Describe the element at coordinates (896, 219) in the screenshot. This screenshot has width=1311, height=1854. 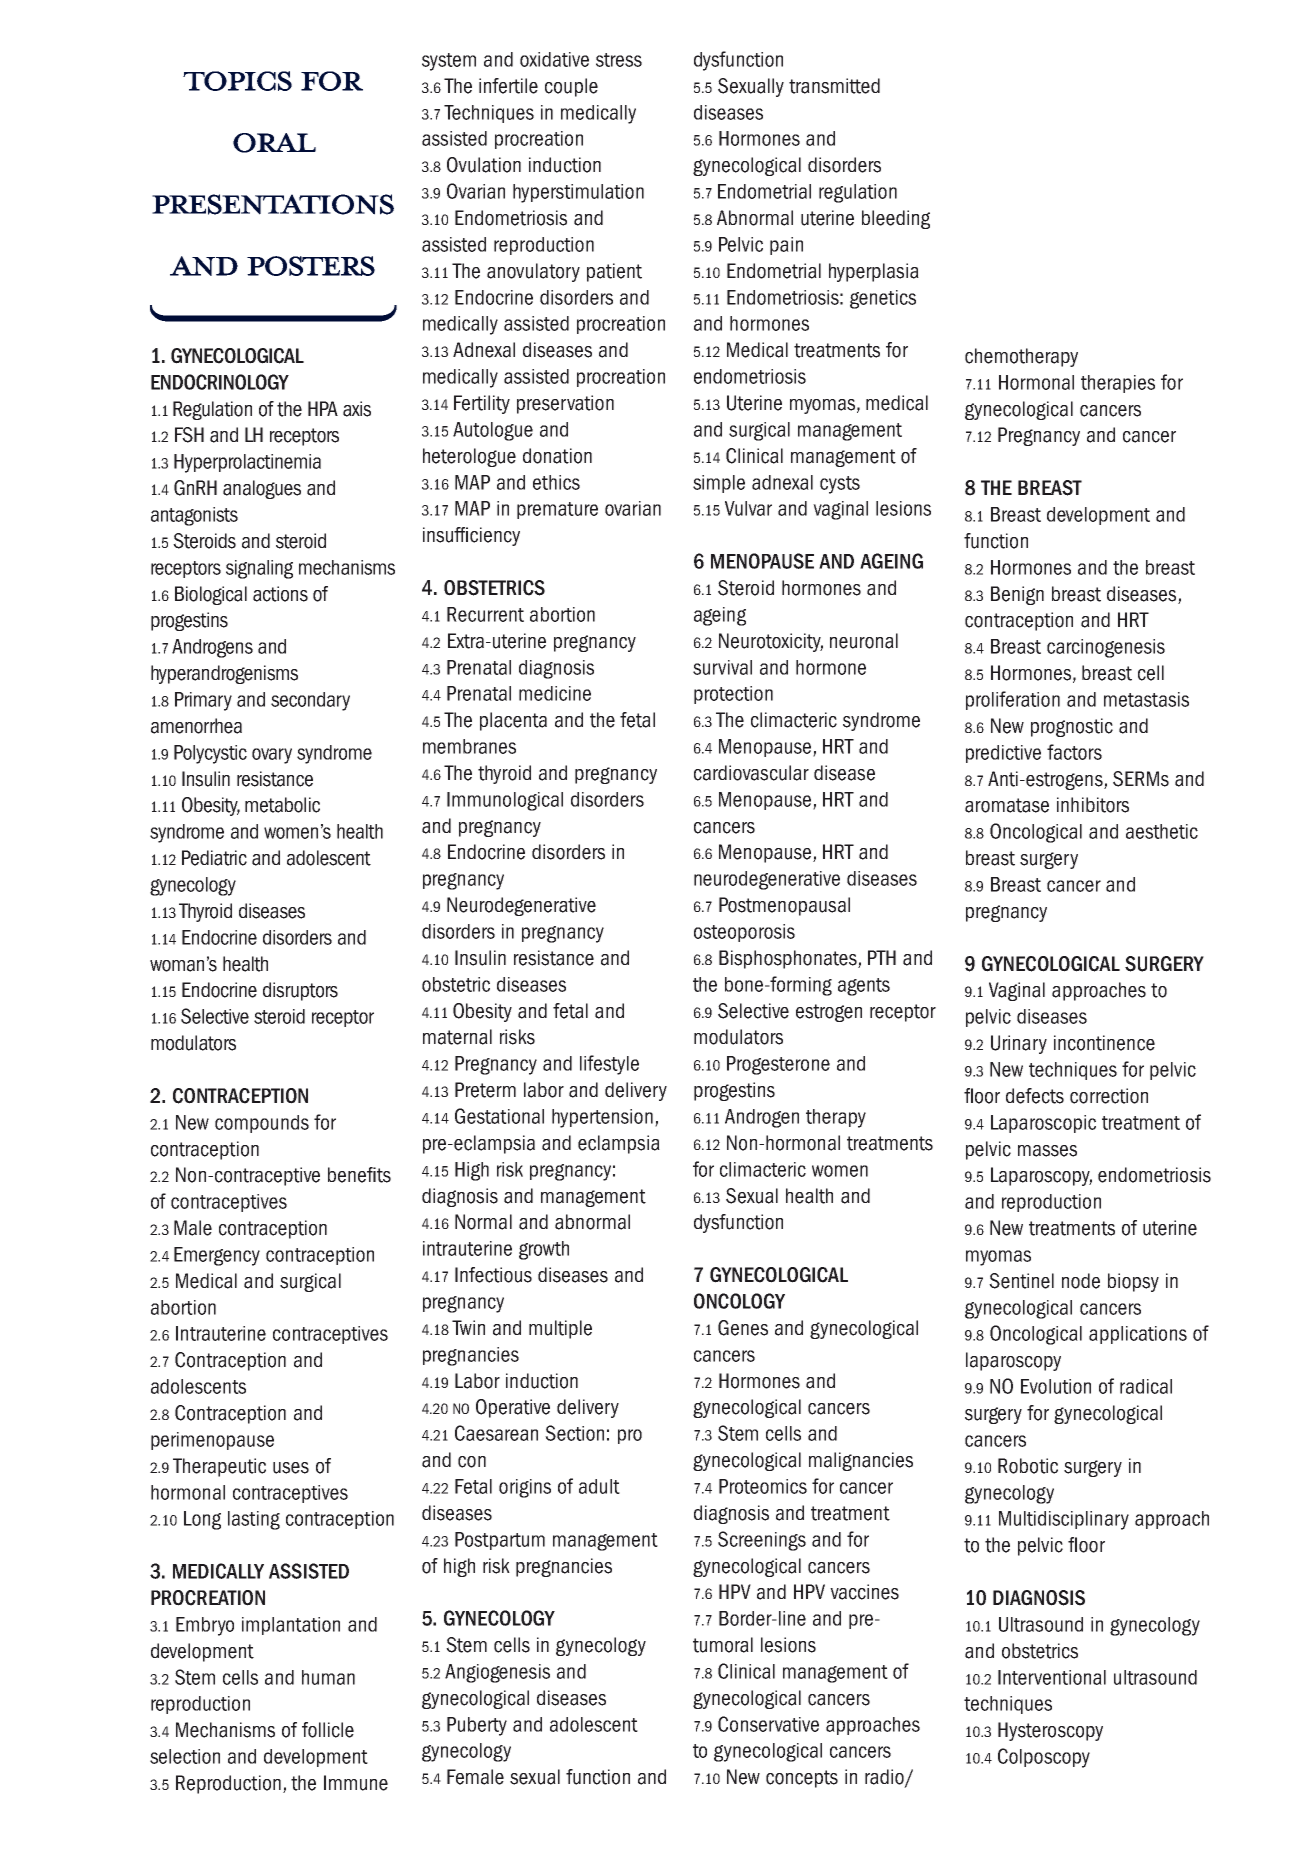
I see `bleeding` at that location.
